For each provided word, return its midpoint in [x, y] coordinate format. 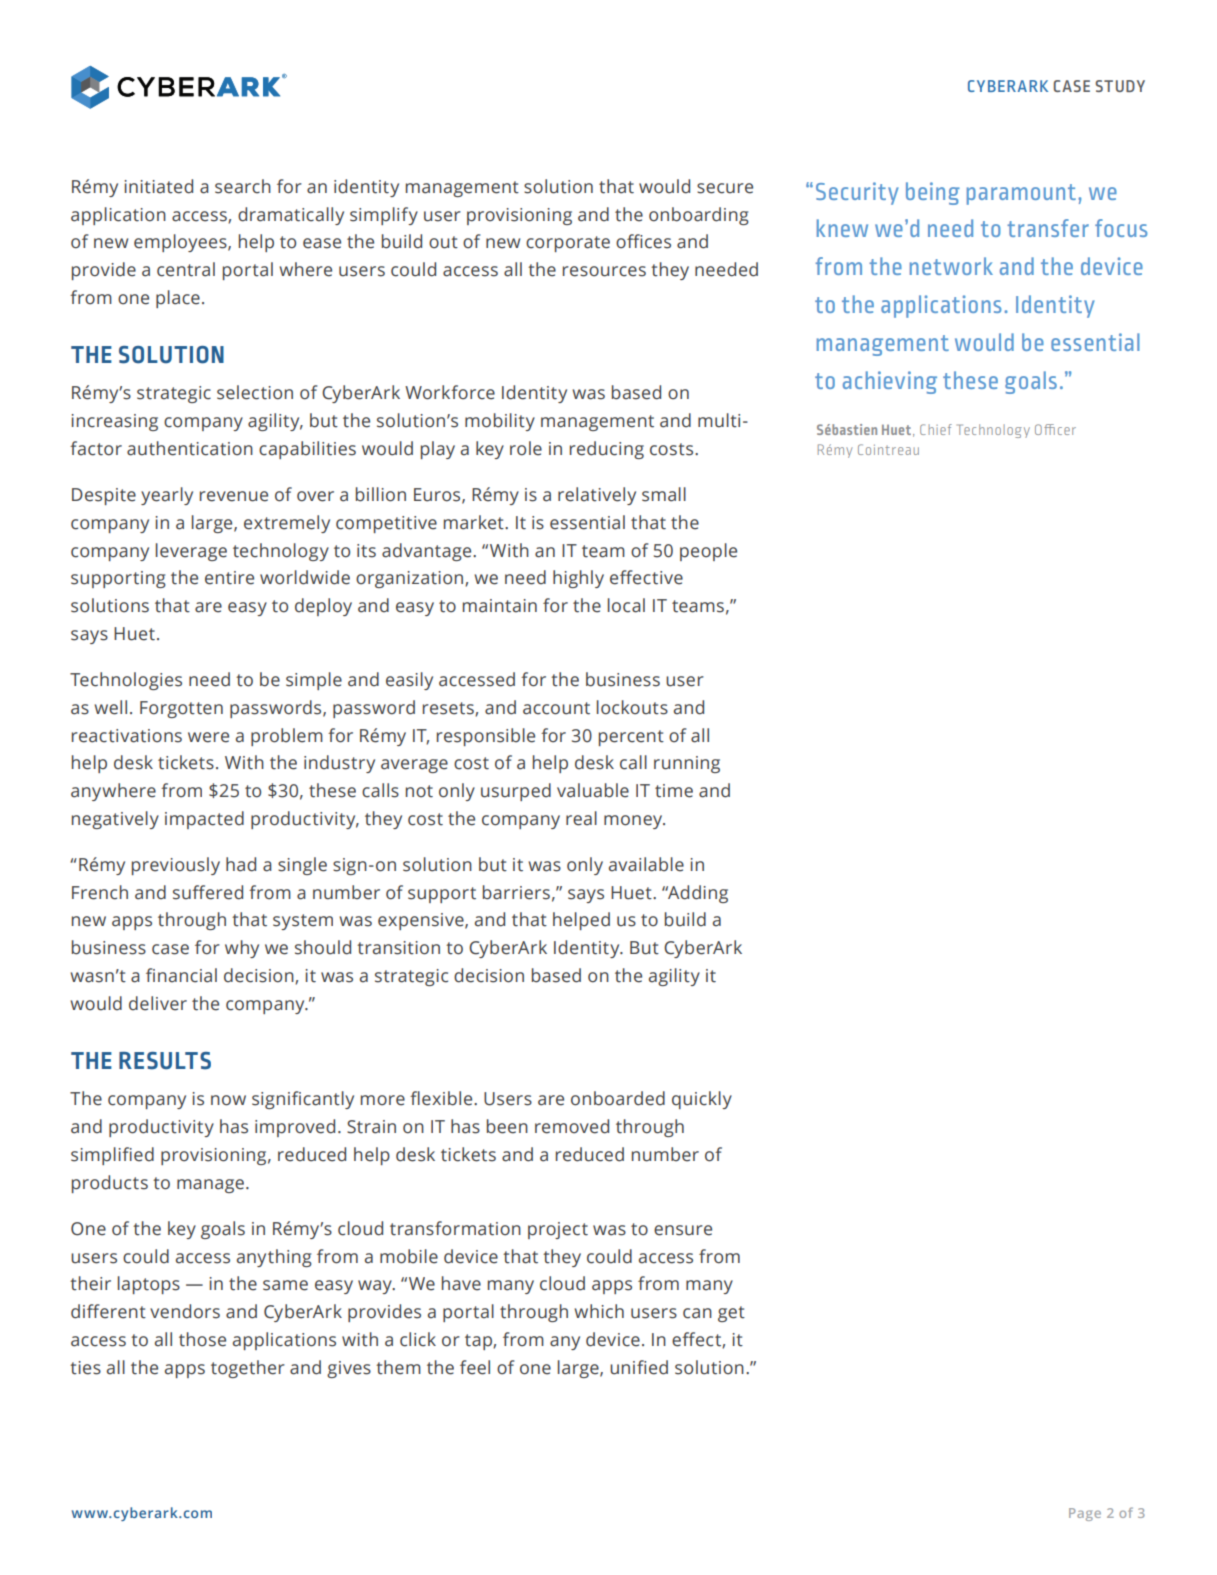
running [687, 764]
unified [639, 1367]
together [248, 1369]
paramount [1021, 194]
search [243, 186]
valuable [593, 790]
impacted [204, 820]
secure [725, 188]
